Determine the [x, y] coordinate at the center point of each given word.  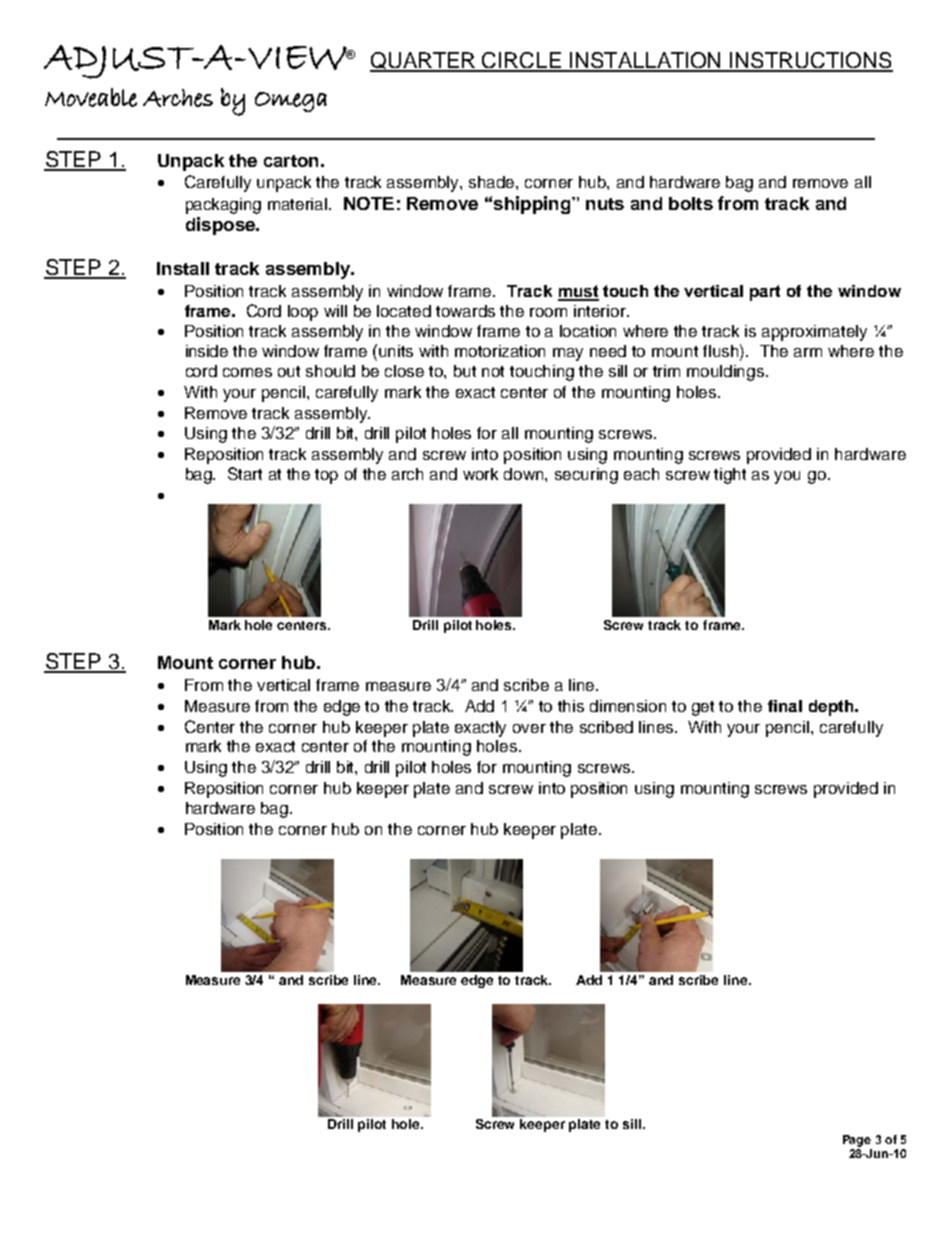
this [571, 706]
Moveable [91, 97]
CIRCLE [522, 61]
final [785, 706]
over [529, 728]
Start [245, 473]
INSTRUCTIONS [811, 61]
